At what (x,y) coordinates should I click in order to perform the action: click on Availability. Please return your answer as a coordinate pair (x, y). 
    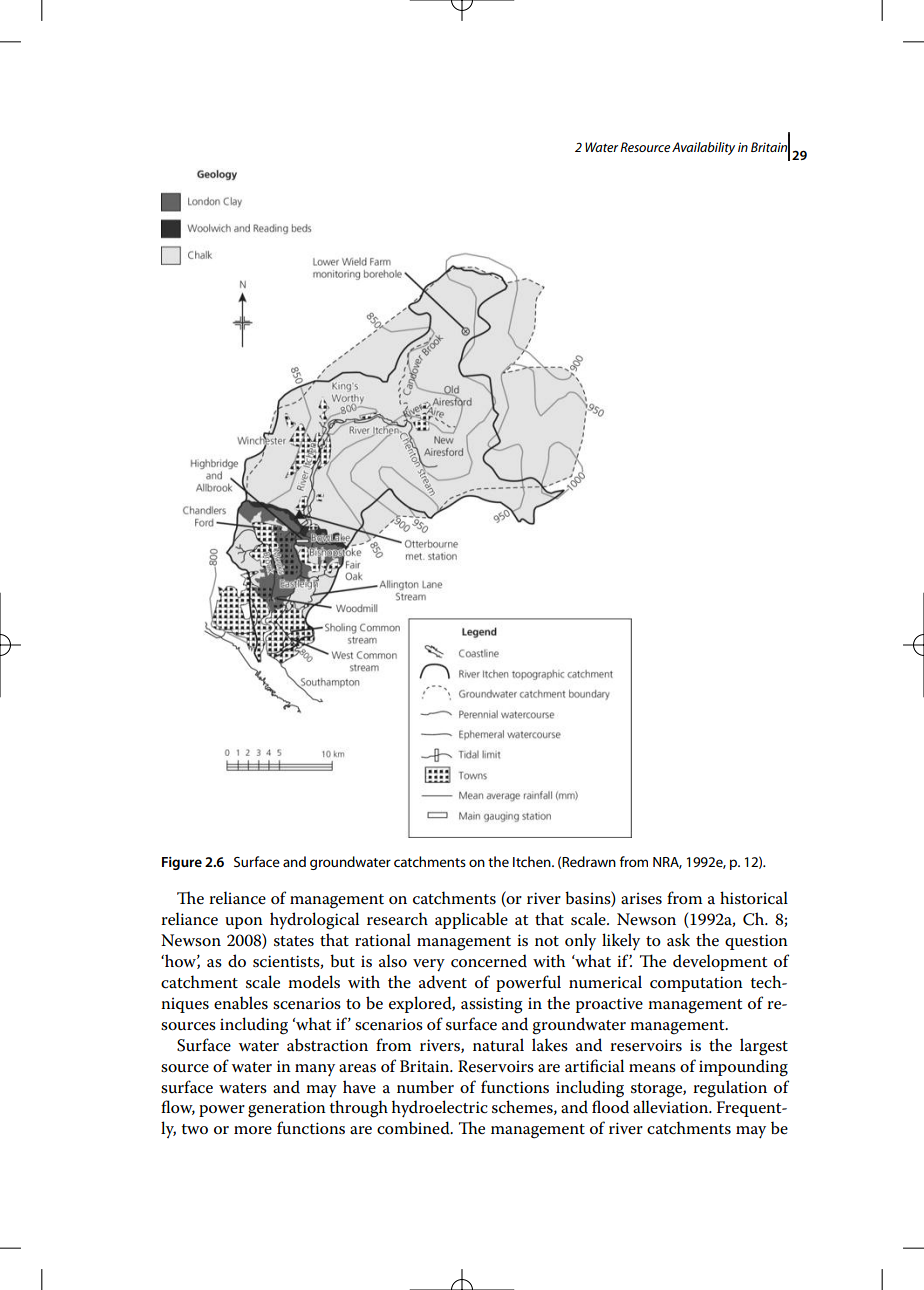
    Looking at the image, I should click on (703, 148).
